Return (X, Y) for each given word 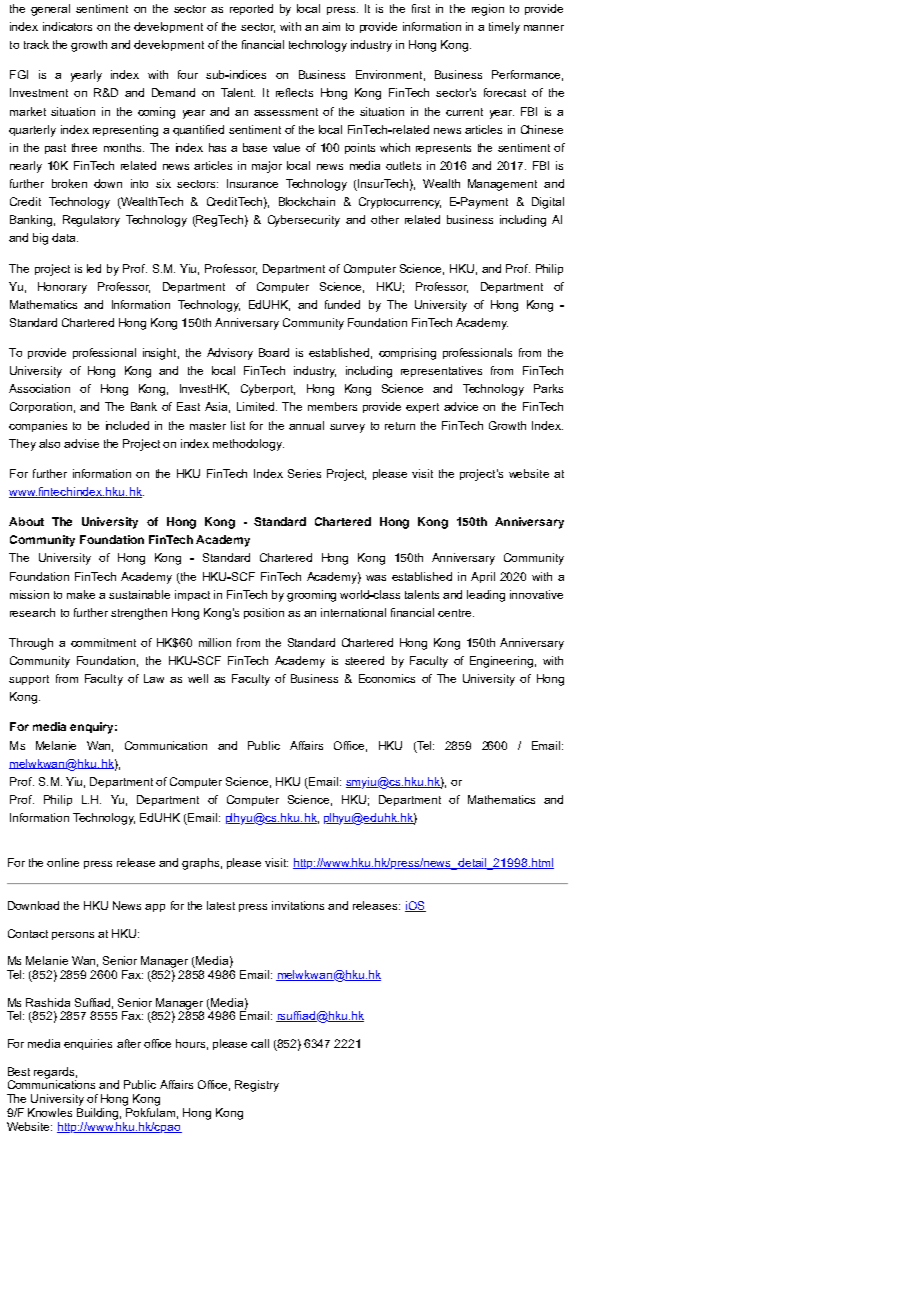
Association (39, 388)
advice (461, 406)
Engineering (501, 662)
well (198, 678)
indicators (67, 26)
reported (251, 9)
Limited (255, 406)
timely (504, 28)
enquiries (88, 1044)
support (29, 680)
